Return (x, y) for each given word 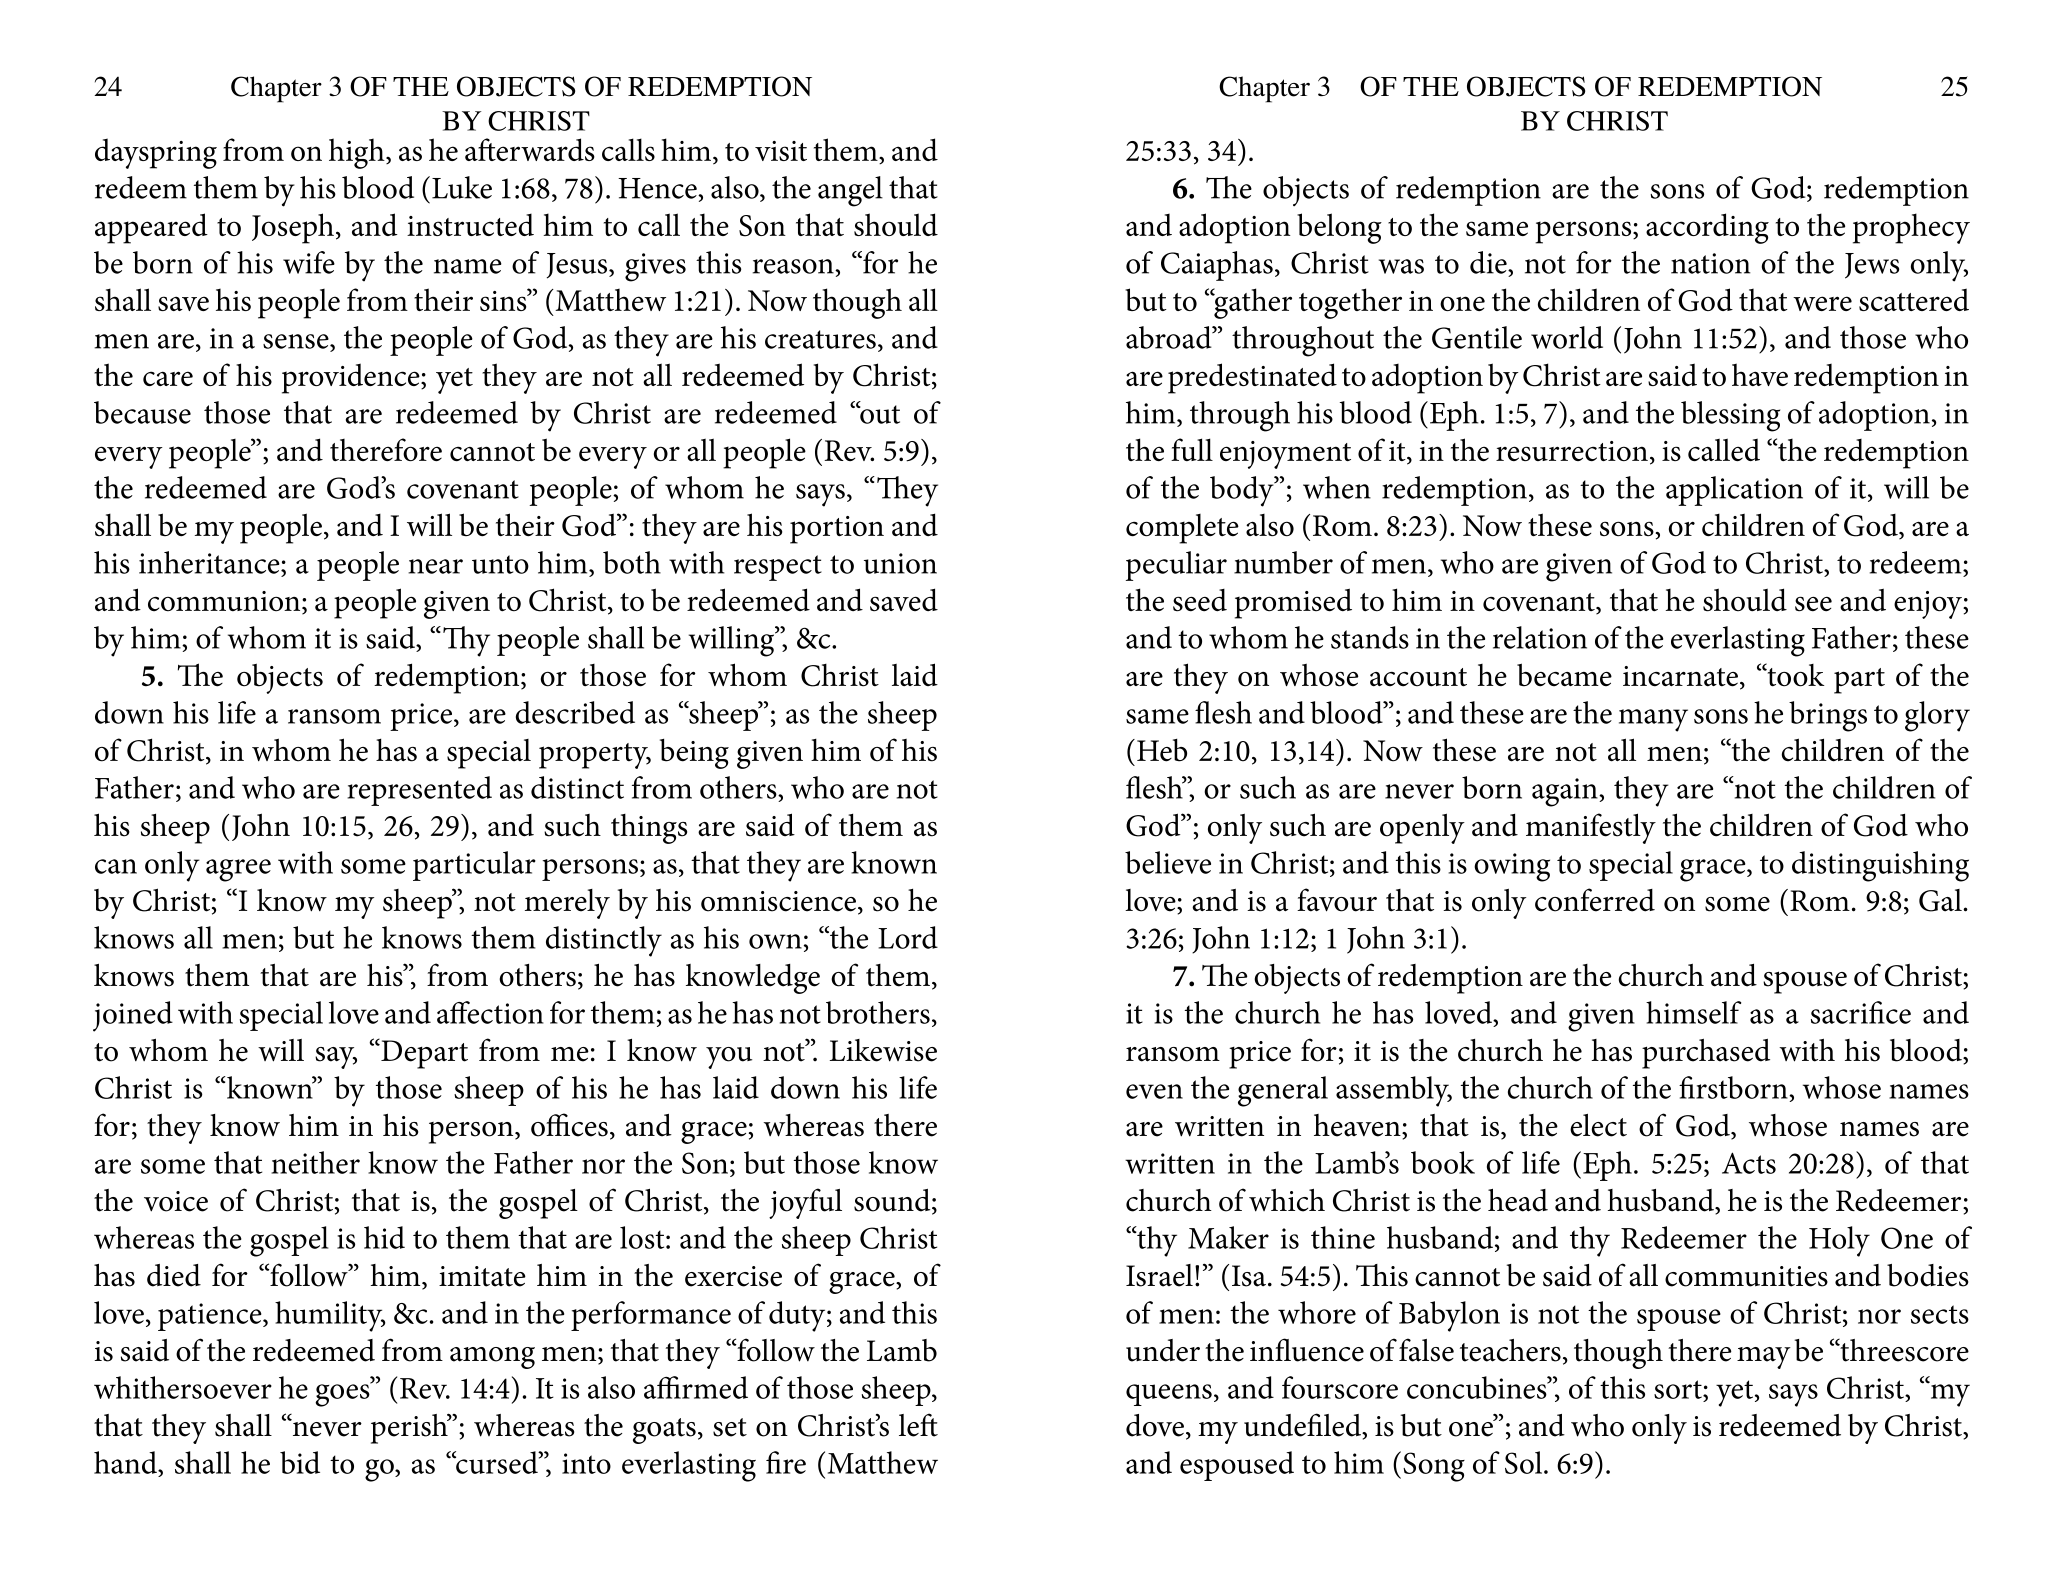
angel (850, 191)
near (435, 566)
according (1707, 228)
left (918, 1425)
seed (1200, 600)
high (358, 153)
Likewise (883, 1050)
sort (1679, 1389)
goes (343, 1394)
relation (1540, 637)
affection (490, 1012)
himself (1693, 1012)
